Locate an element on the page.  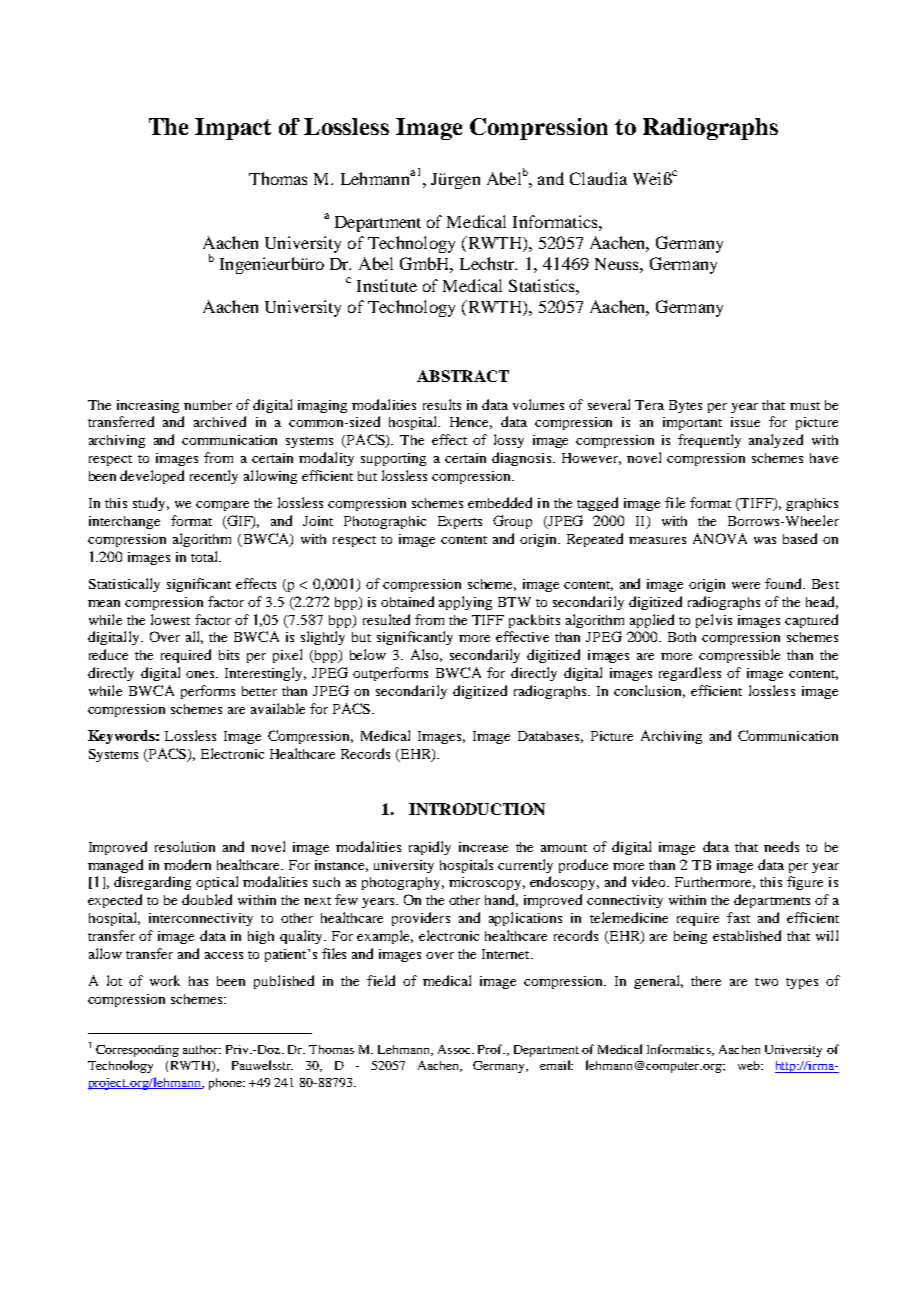
Bytes is located at coordinates (685, 406).
